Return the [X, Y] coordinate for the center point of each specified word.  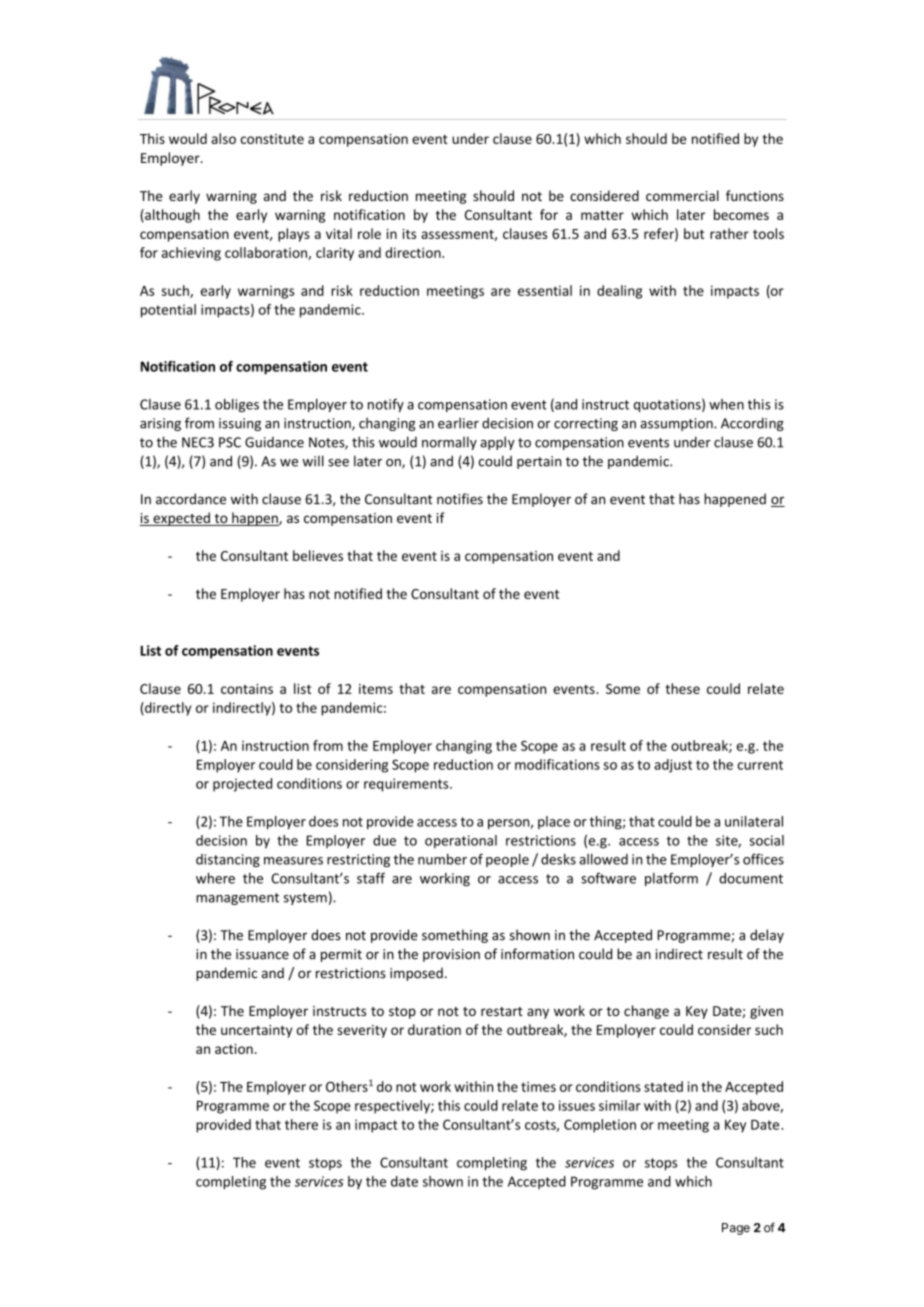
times [538, 1086]
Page [736, 1229]
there [301, 1124]
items [376, 689]
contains [247, 689]
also [223, 138]
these [682, 688]
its [409, 234]
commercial [682, 195]
